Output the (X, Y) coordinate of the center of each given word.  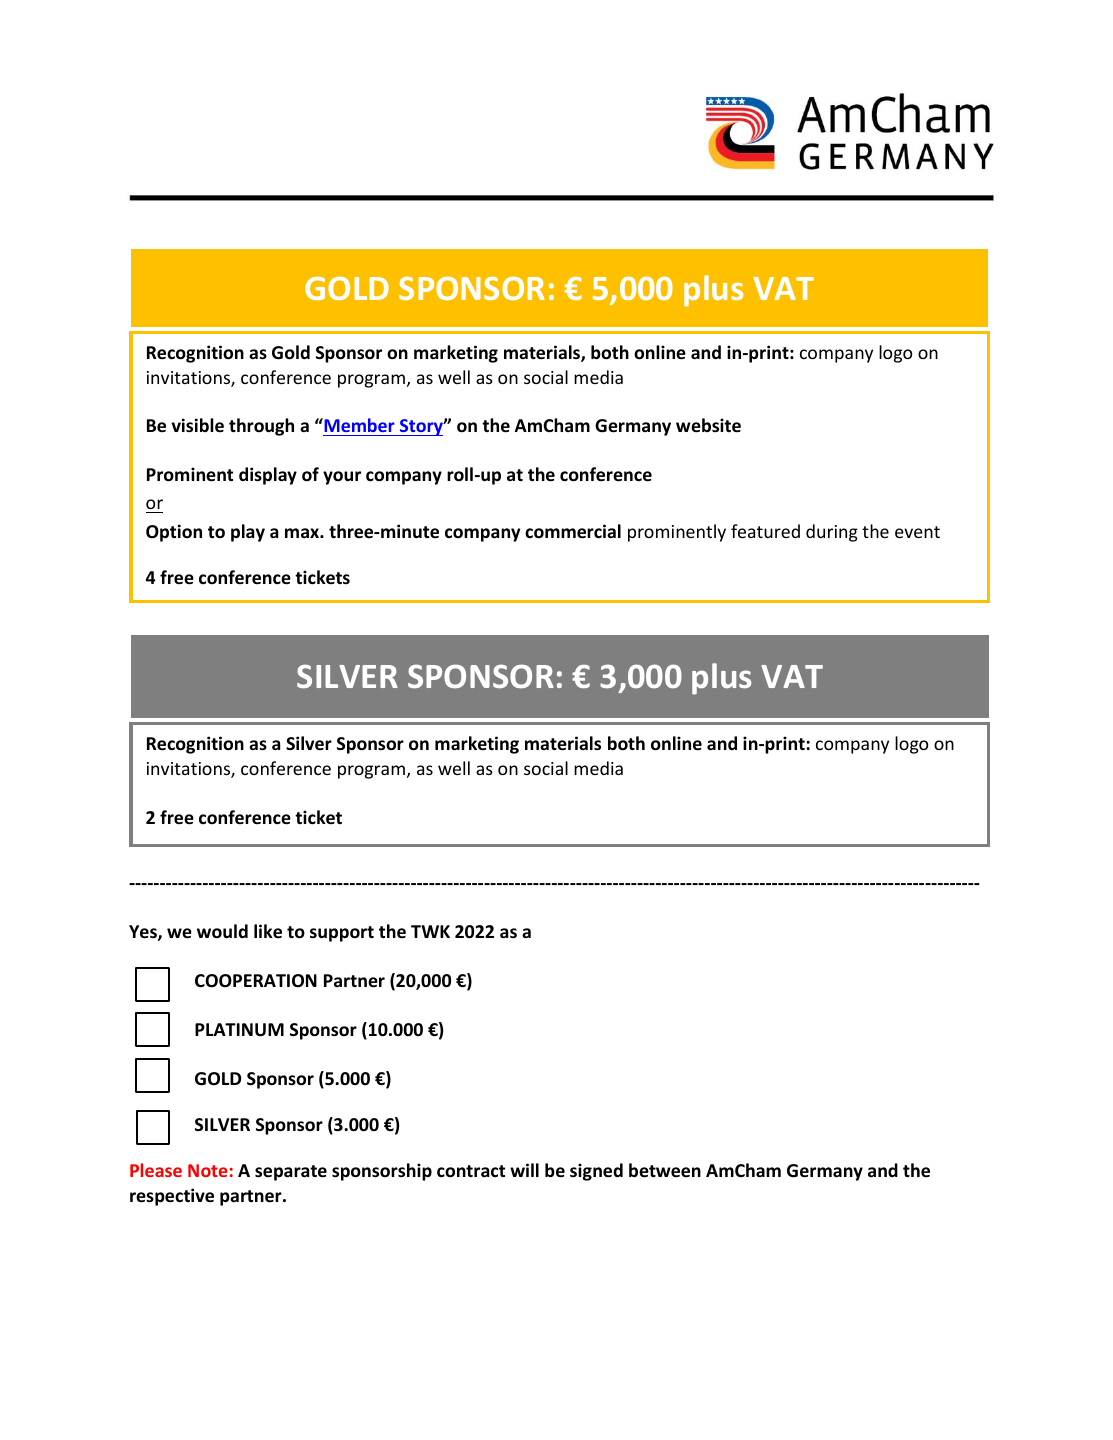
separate (291, 1173)
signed (596, 1172)
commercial (573, 531)
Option (174, 533)
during (832, 533)
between (665, 1170)
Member (359, 427)
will (524, 1170)
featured (765, 531)
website (708, 425)
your (342, 478)
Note (207, 1170)
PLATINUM (239, 1030)
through (261, 427)
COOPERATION (256, 981)
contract (471, 1171)
